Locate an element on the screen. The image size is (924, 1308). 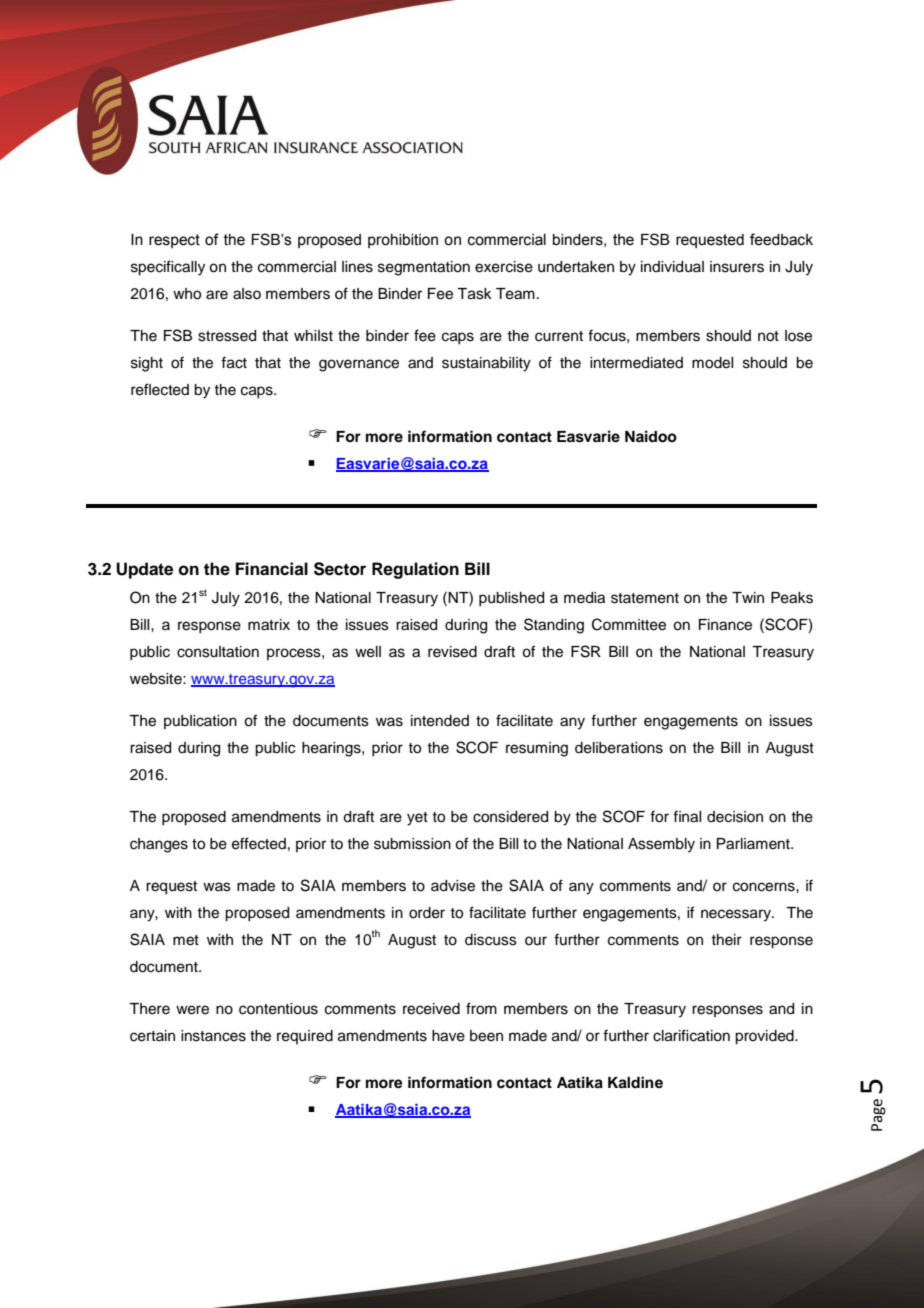
Parliament is located at coordinates (754, 844).
